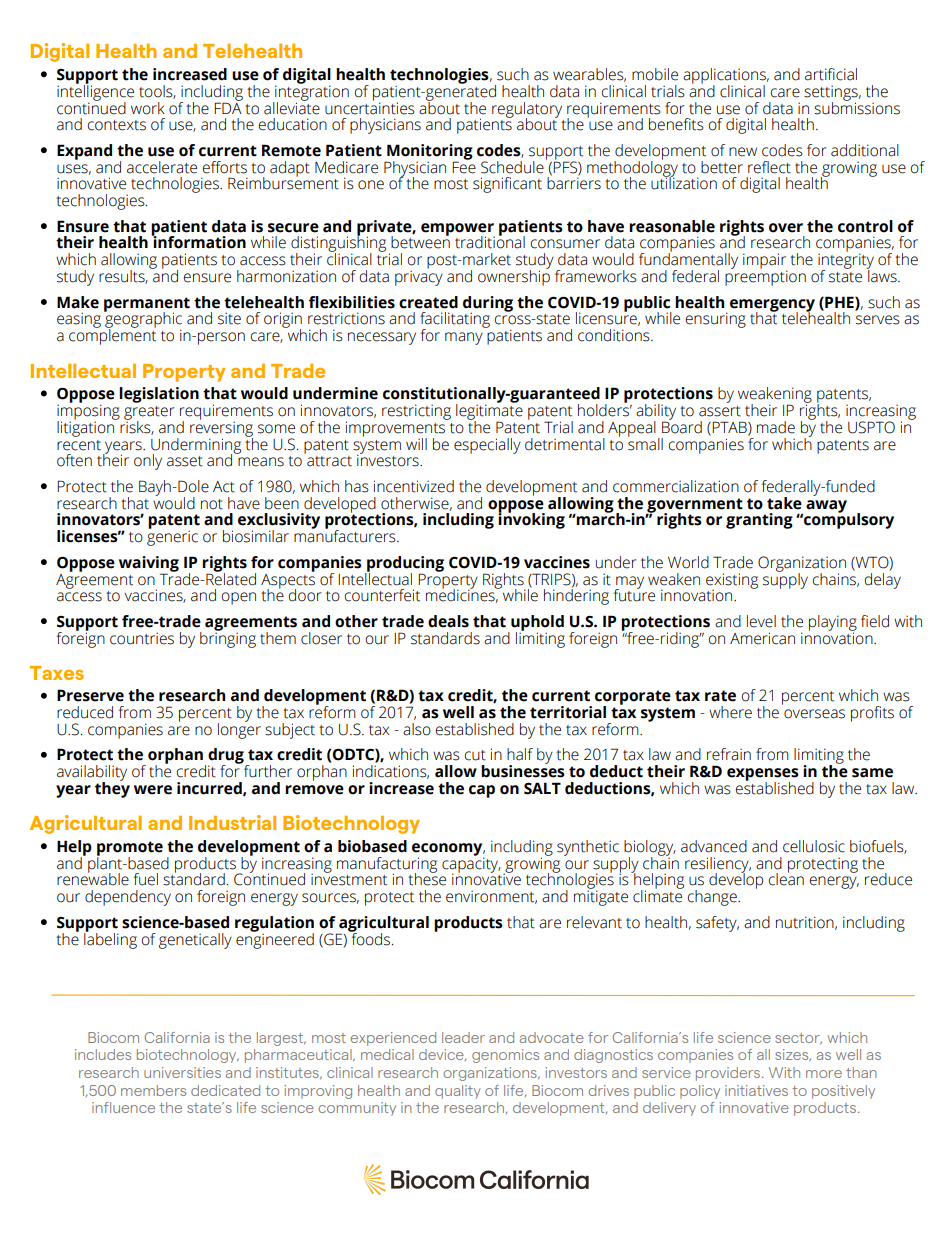  I want to click on deals, so click(448, 621).
